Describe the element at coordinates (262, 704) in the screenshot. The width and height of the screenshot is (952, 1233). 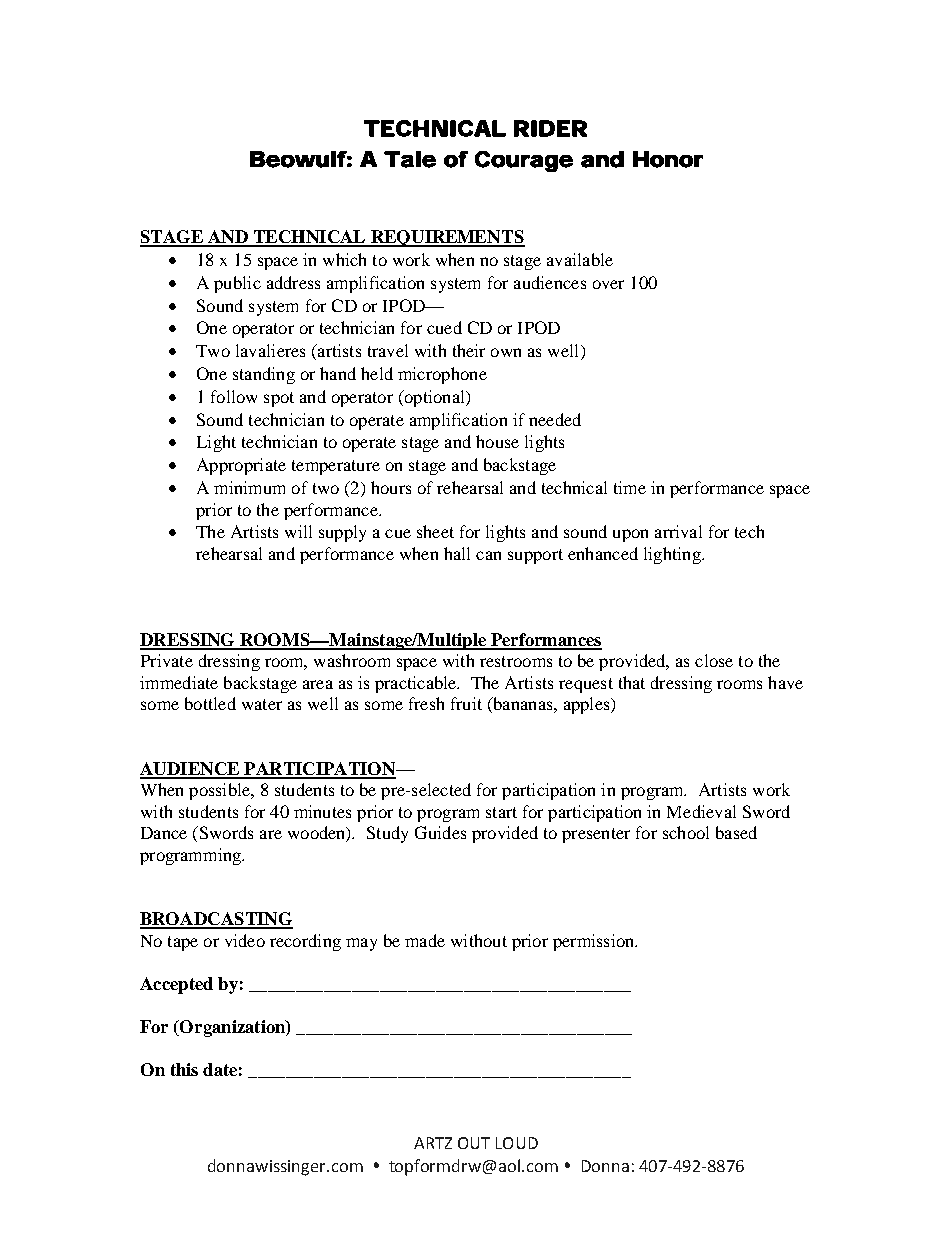
I see `water` at that location.
